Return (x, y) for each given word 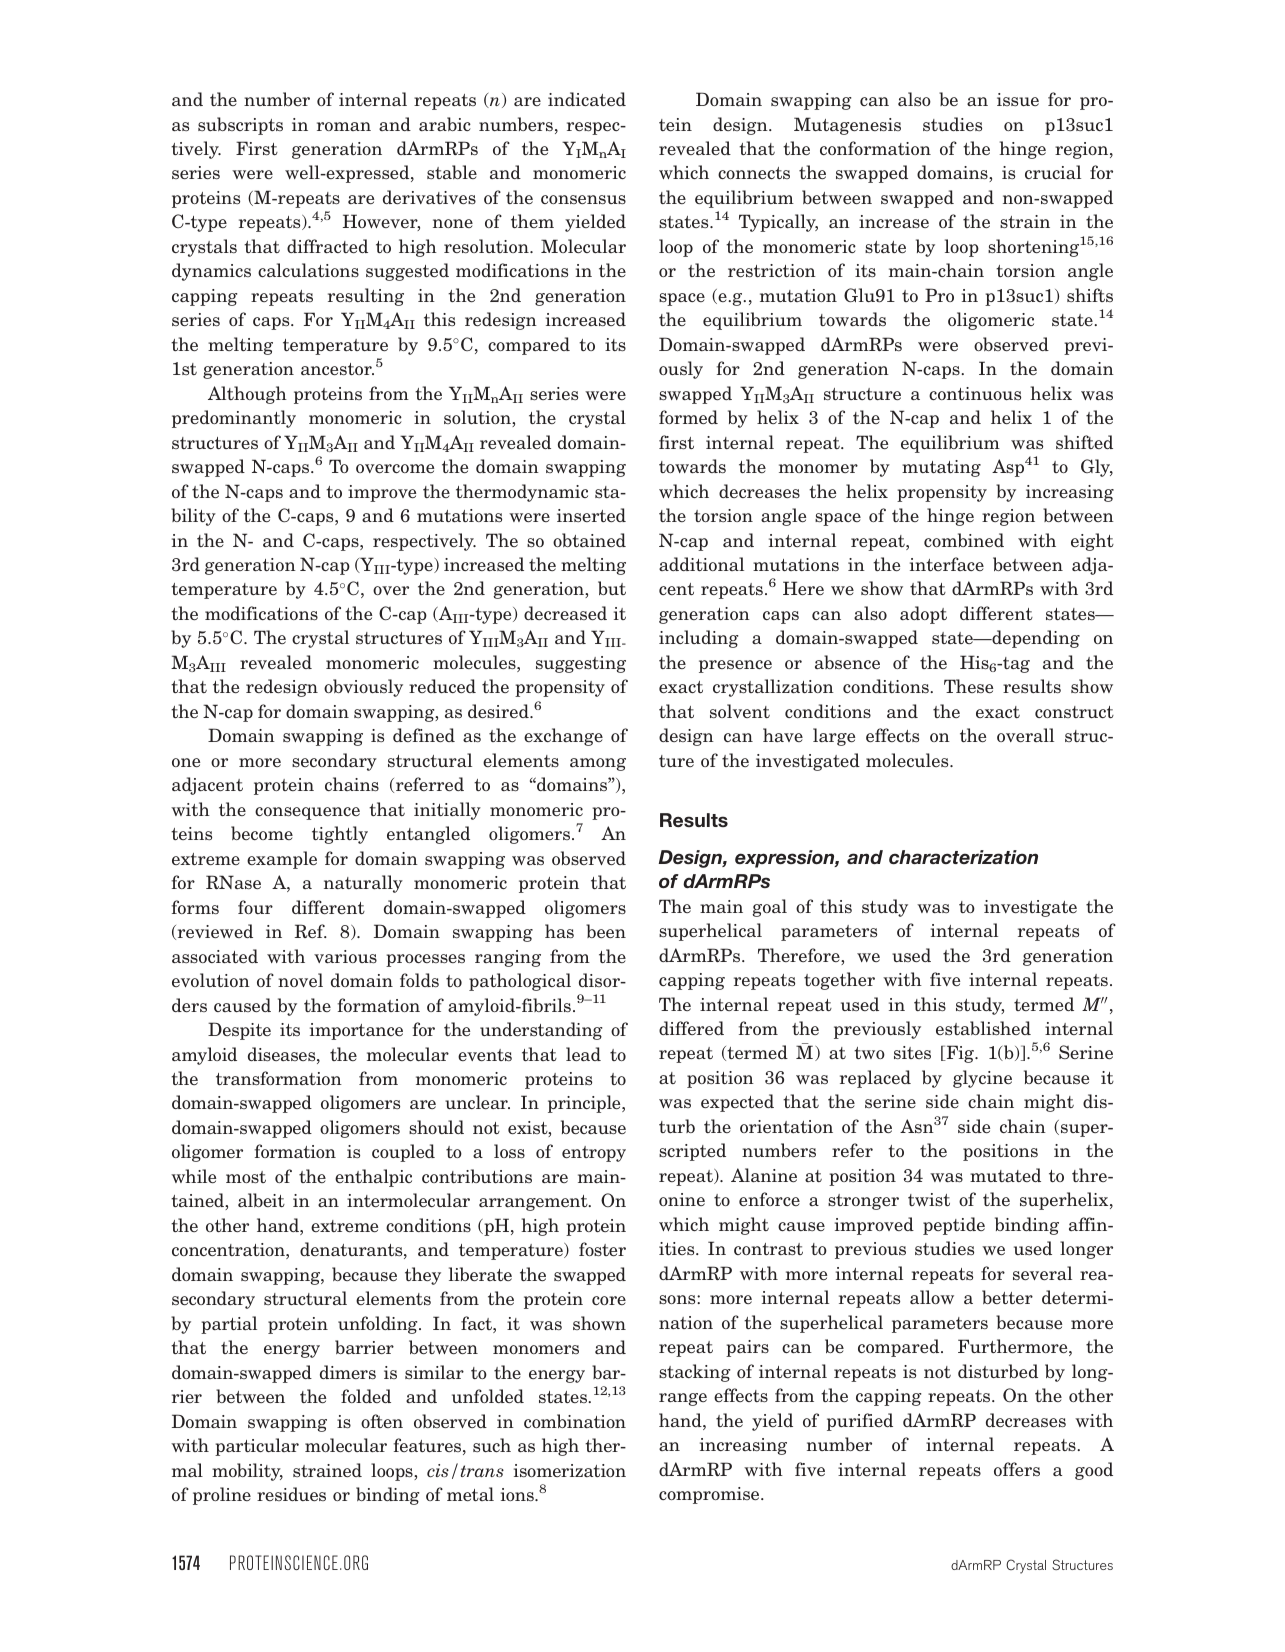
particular (257, 1447)
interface (947, 564)
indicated (587, 99)
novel (300, 980)
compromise (710, 1495)
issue (1018, 99)
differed (691, 1028)
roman (344, 126)
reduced (442, 686)
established (983, 1028)
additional (701, 564)
